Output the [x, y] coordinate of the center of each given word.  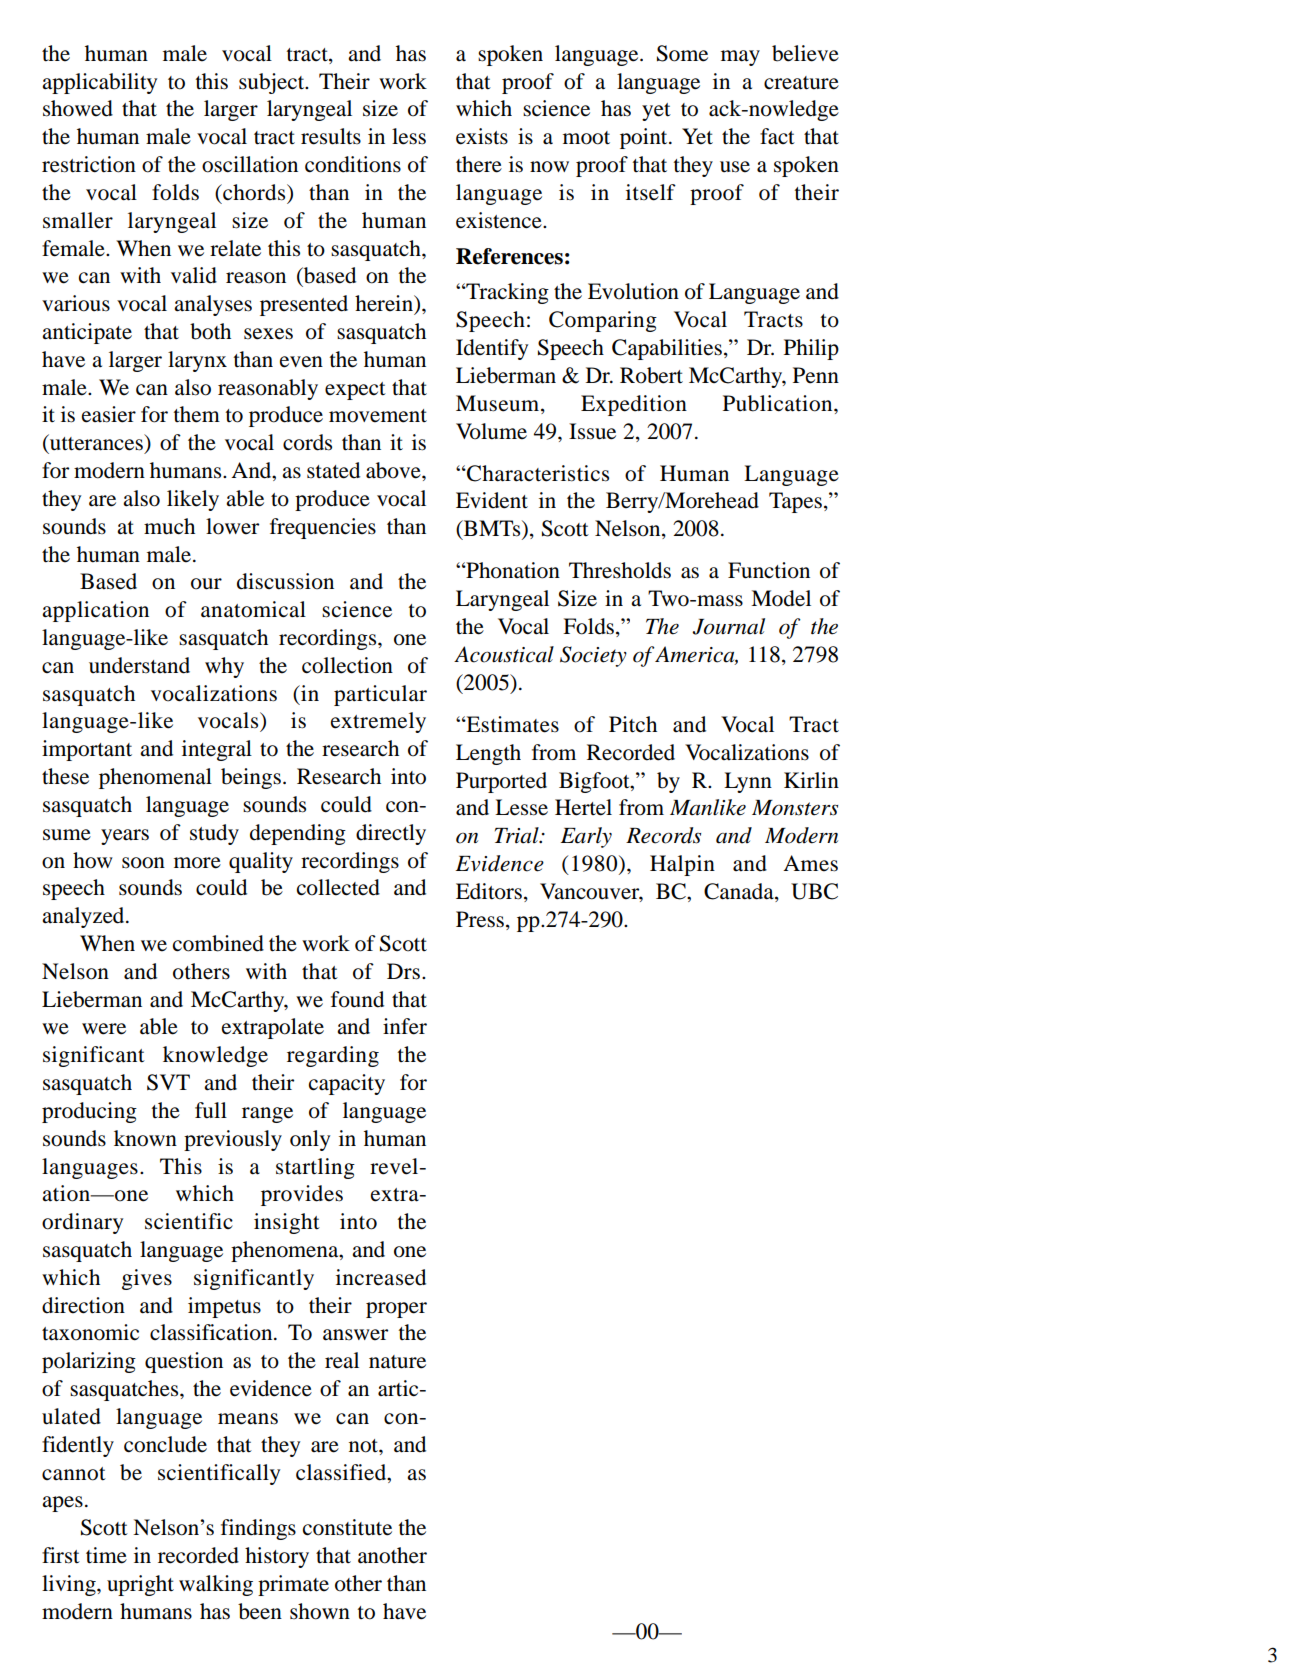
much [169, 526]
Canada [740, 892]
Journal [728, 626]
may [740, 58]
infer [405, 1026]
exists [482, 136]
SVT [168, 1082]
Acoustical [504, 654]
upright [140, 1585]
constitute [347, 1527]
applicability [99, 83]
